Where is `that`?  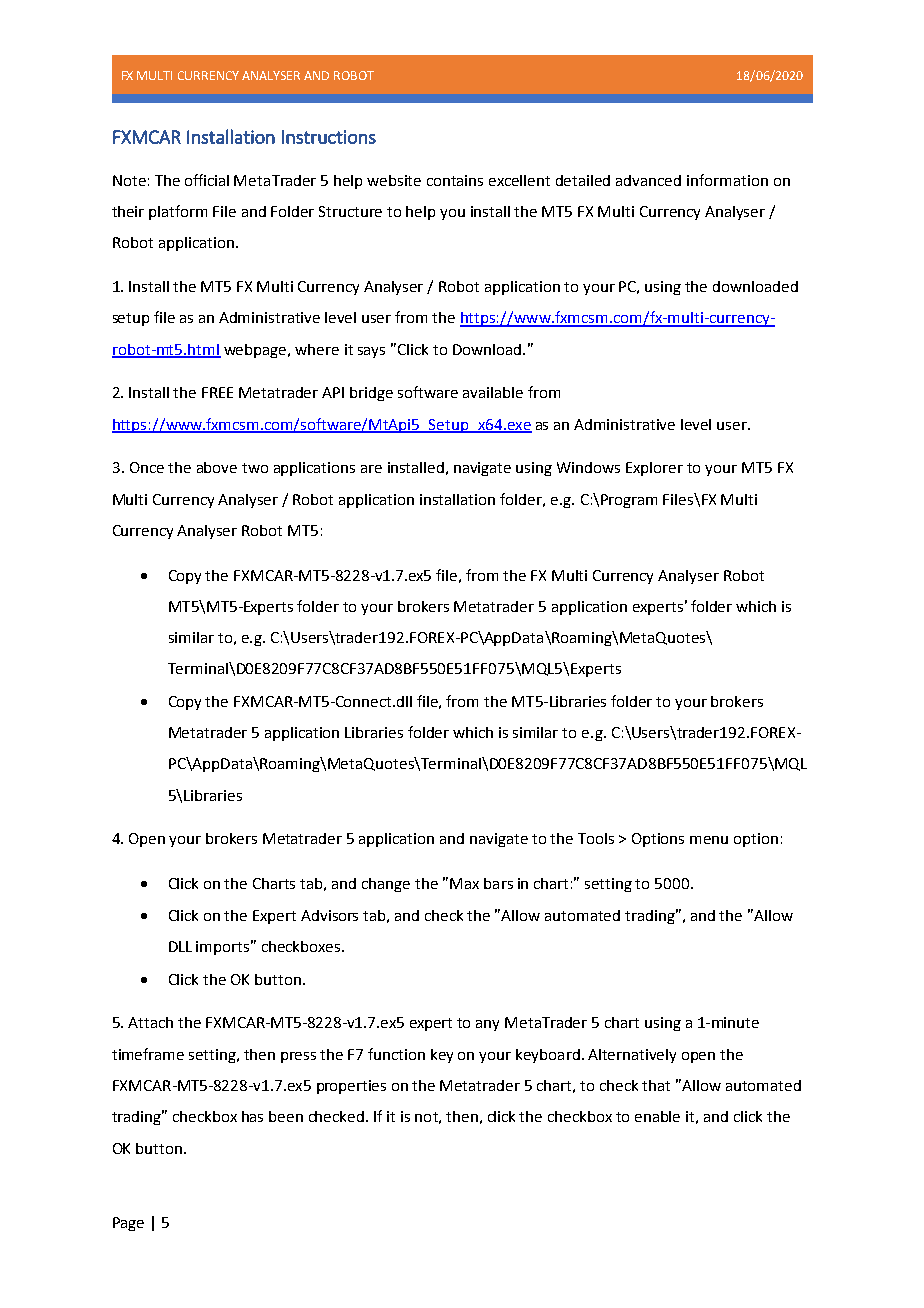
that is located at coordinates (656, 1085).
